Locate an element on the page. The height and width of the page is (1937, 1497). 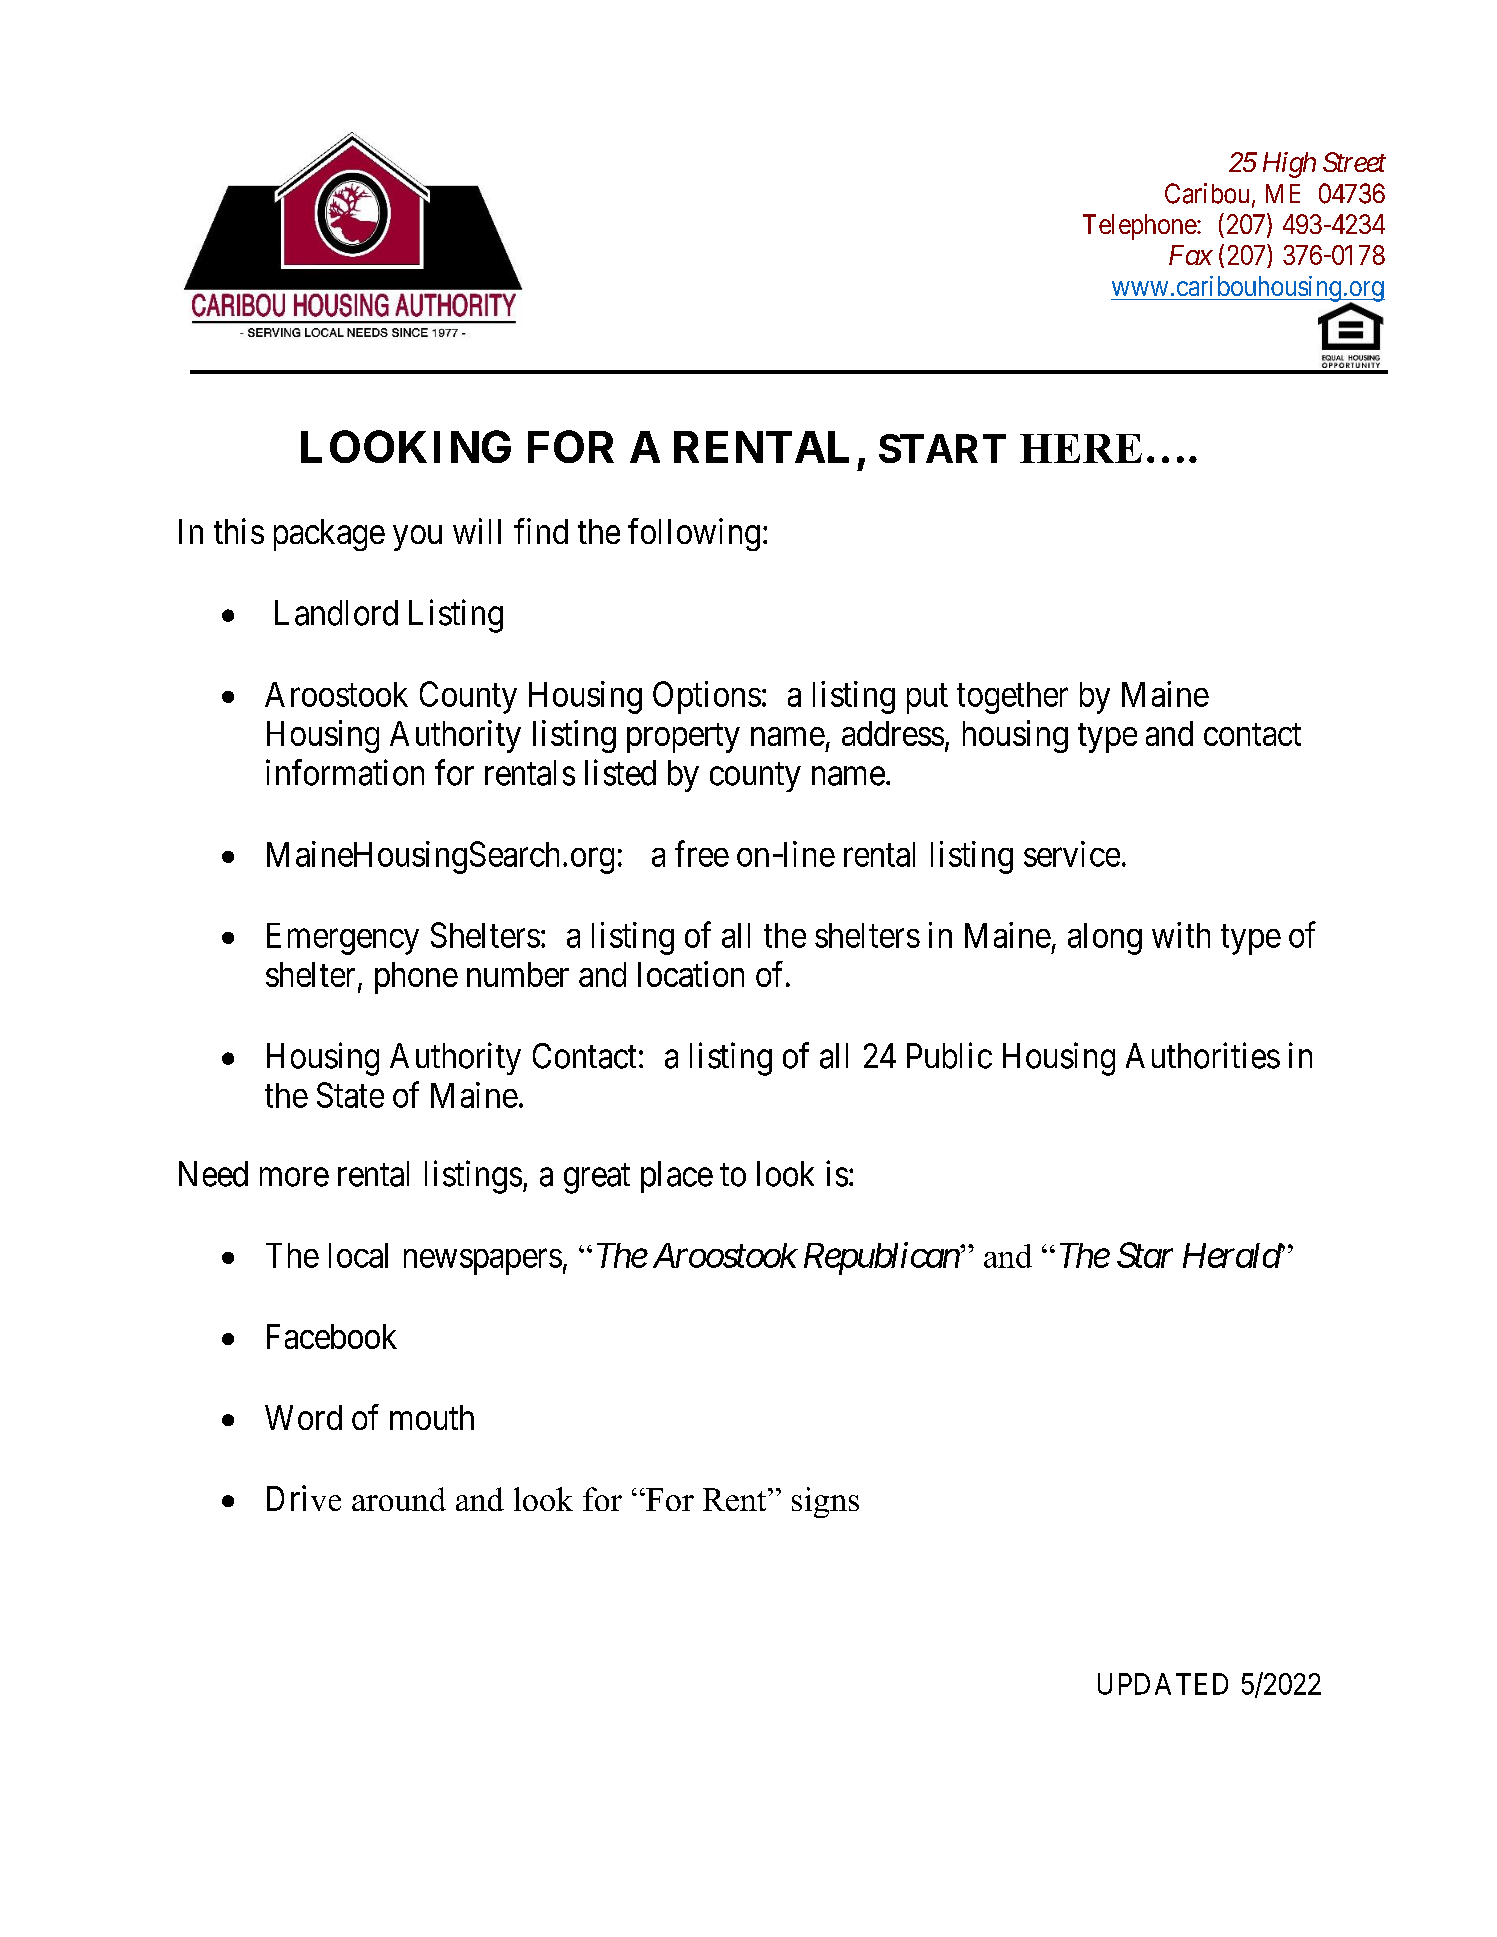
Fax is located at coordinates (1191, 255).
